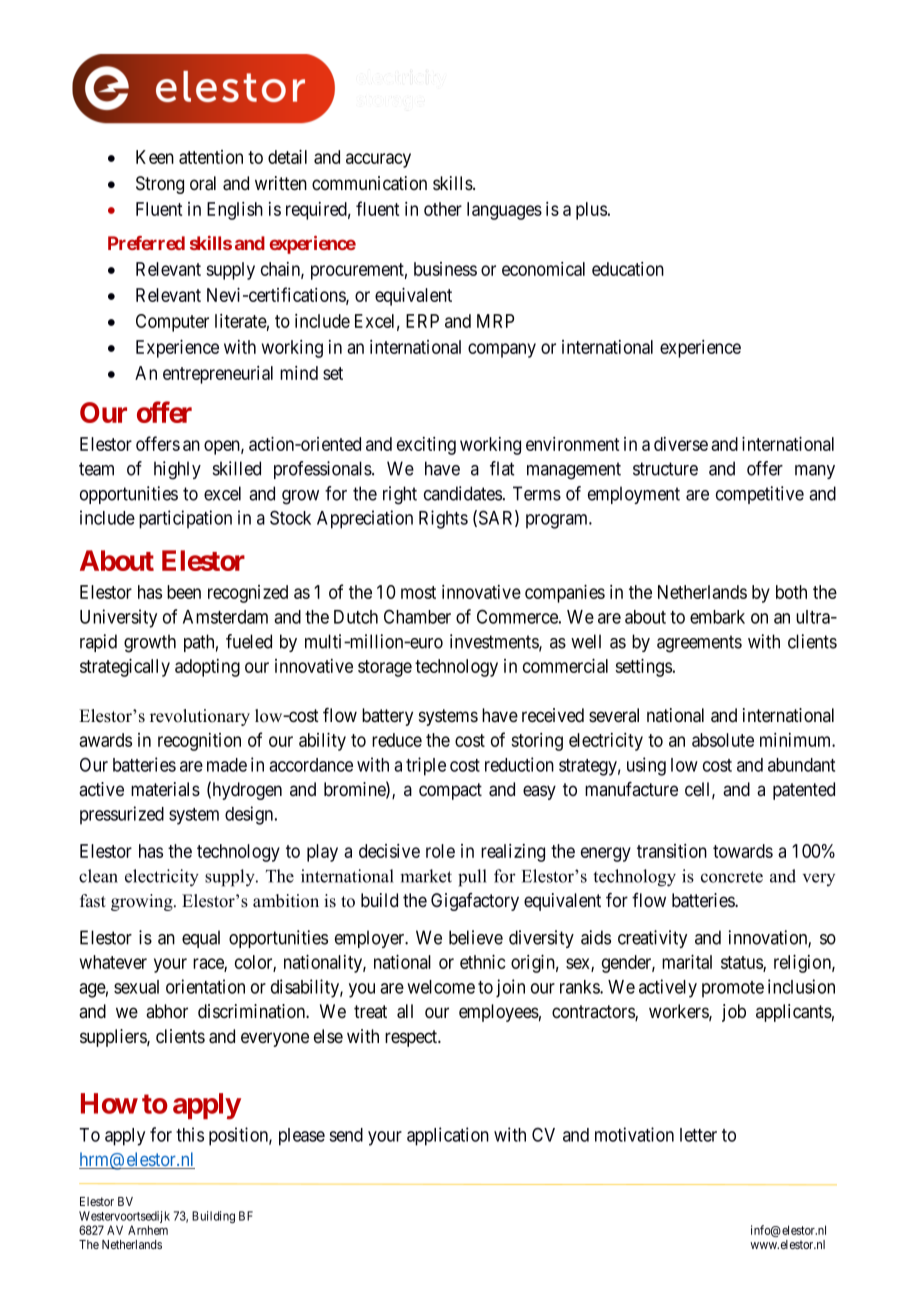 The width and height of the document is (924, 1308). I want to click on Arnhem, so click(148, 1230).
